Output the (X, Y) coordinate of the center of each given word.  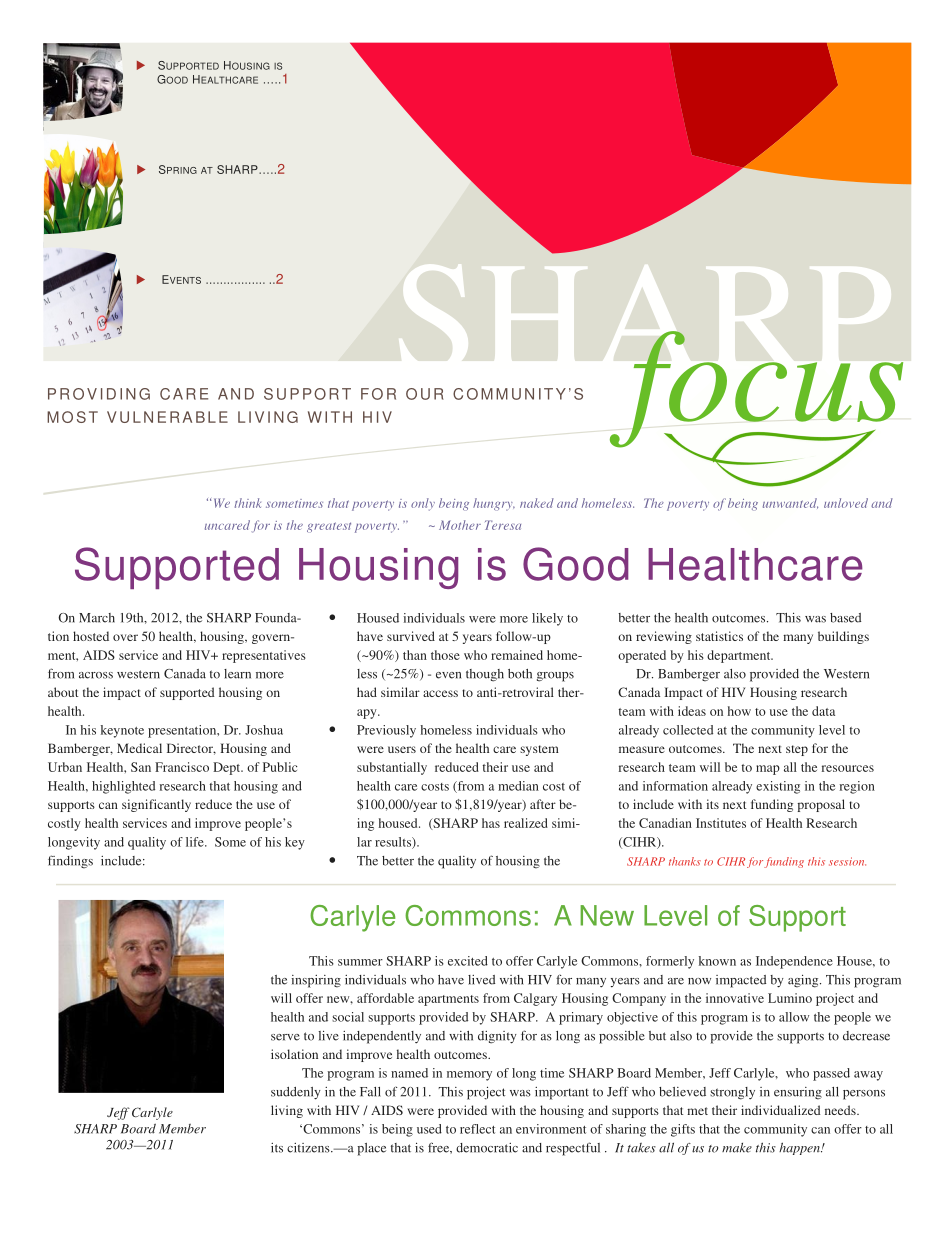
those (445, 655)
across (96, 675)
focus (756, 390)
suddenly (296, 1093)
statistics (719, 636)
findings (70, 862)
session (847, 861)
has (491, 823)
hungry (494, 504)
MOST (72, 417)
